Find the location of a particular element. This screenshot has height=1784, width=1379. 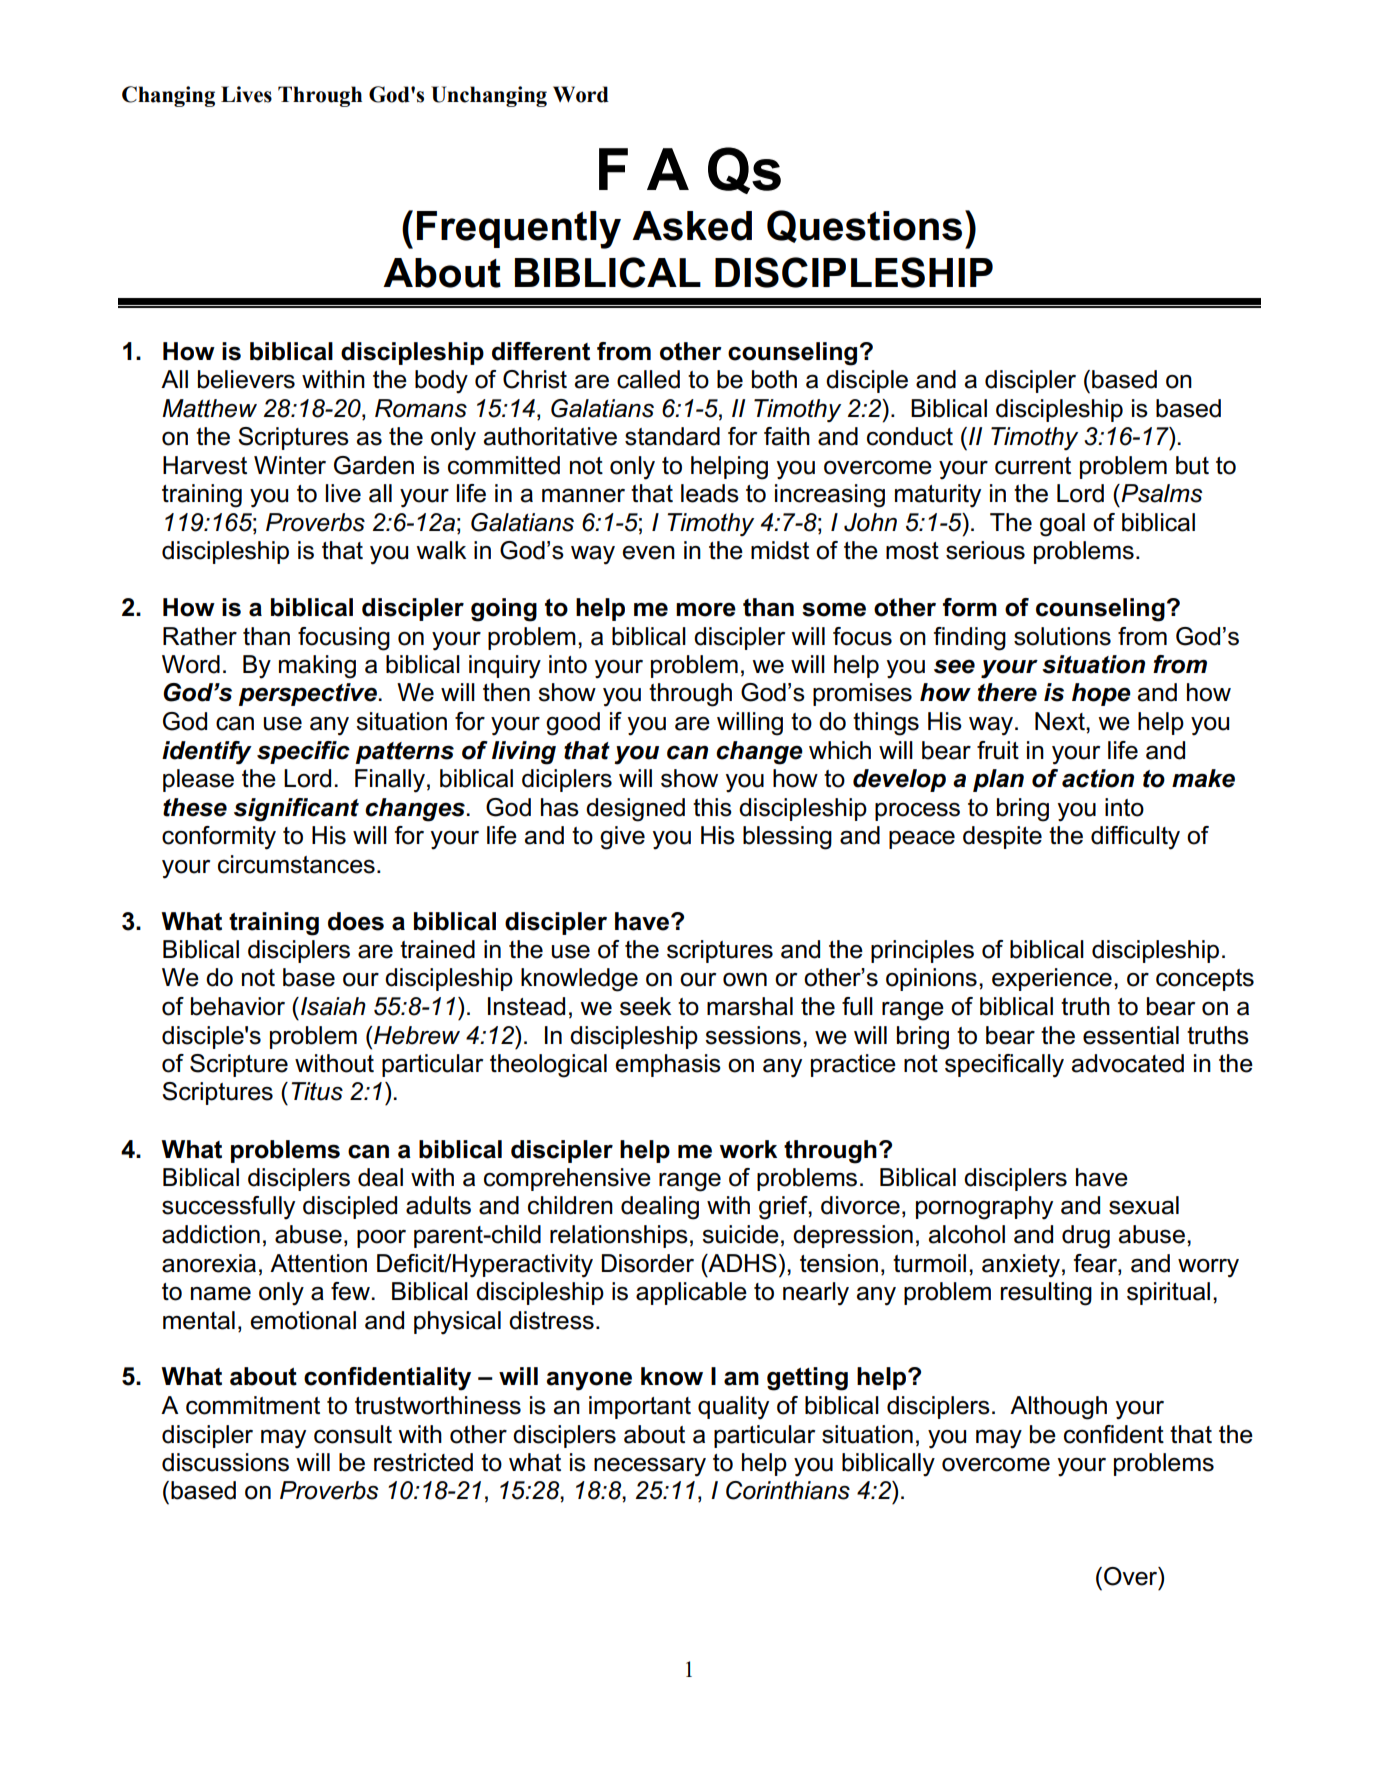

even is located at coordinates (648, 553).
